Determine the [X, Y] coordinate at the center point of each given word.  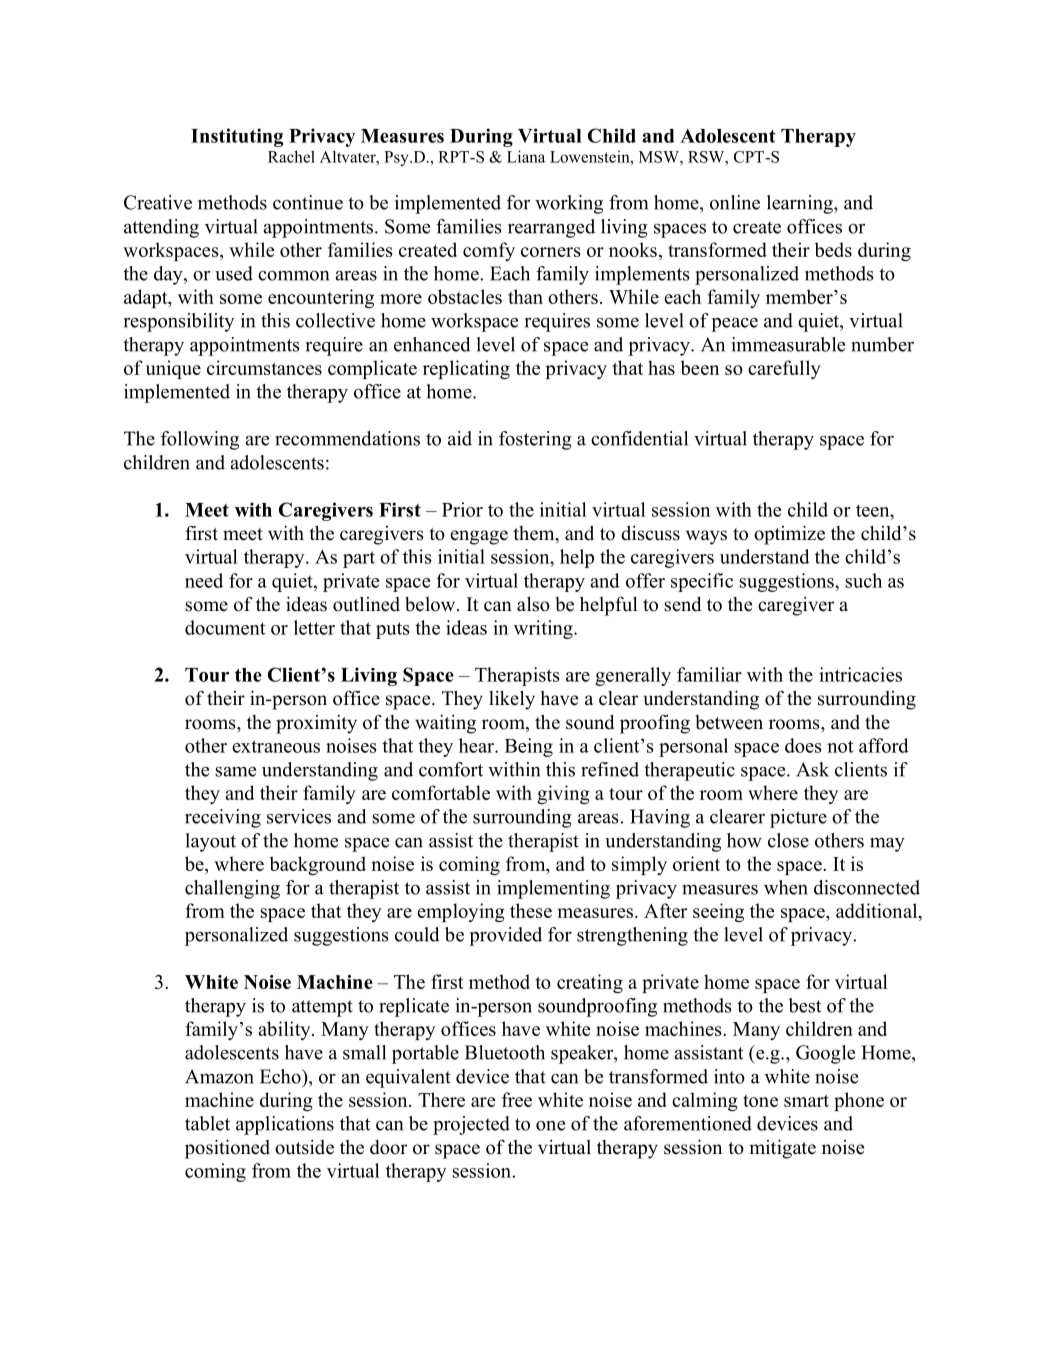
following [200, 440]
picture [798, 818]
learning [801, 204]
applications [285, 1125]
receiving [223, 818]
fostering [535, 440]
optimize [789, 535]
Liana [526, 156]
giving [563, 794]
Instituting [237, 137]
